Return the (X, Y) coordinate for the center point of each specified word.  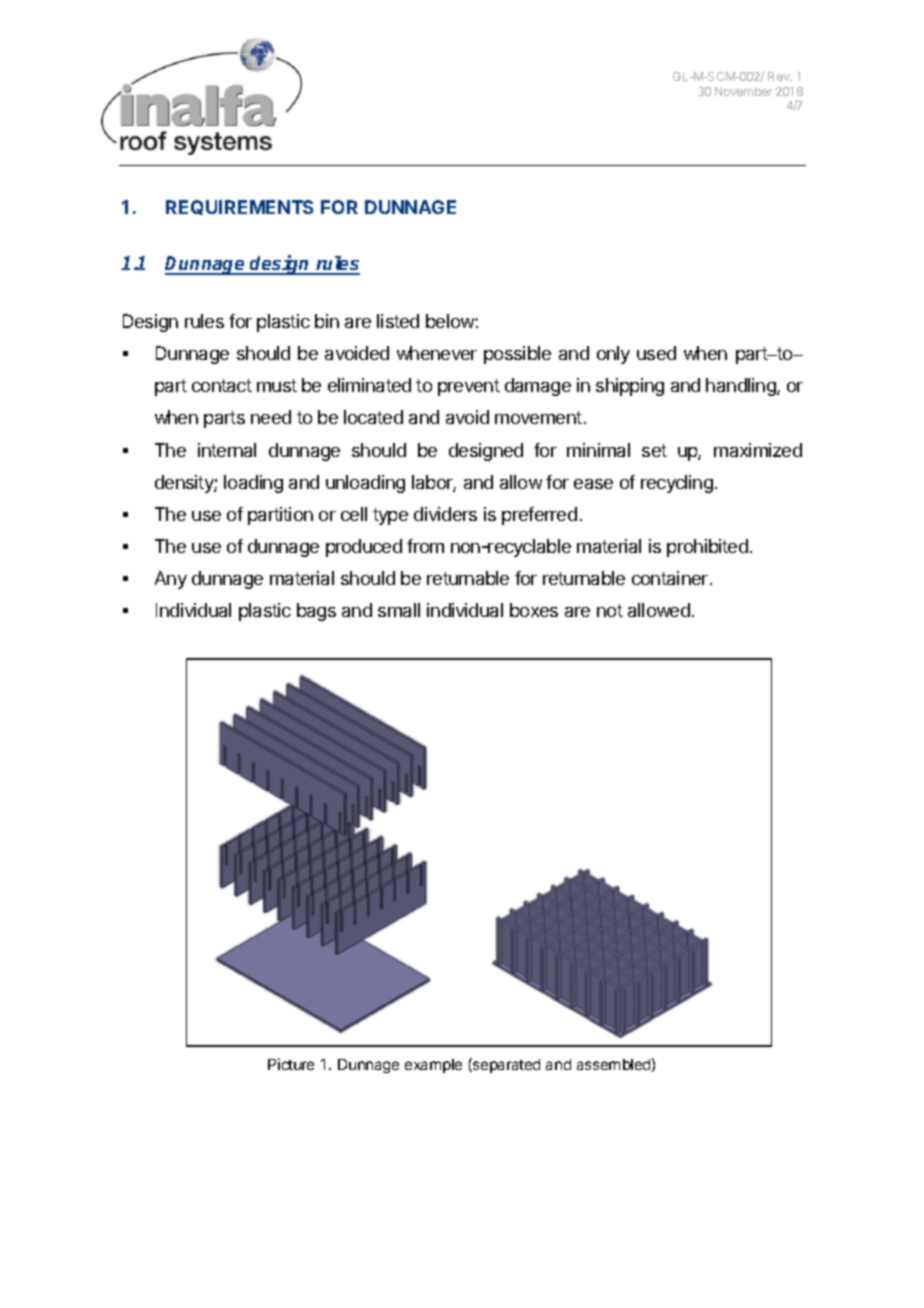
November (743, 91)
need (271, 417)
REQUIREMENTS (239, 207)
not (610, 610)
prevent (469, 387)
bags (316, 612)
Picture (291, 1064)
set (654, 450)
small (399, 610)
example (433, 1066)
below (451, 321)
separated (505, 1065)
